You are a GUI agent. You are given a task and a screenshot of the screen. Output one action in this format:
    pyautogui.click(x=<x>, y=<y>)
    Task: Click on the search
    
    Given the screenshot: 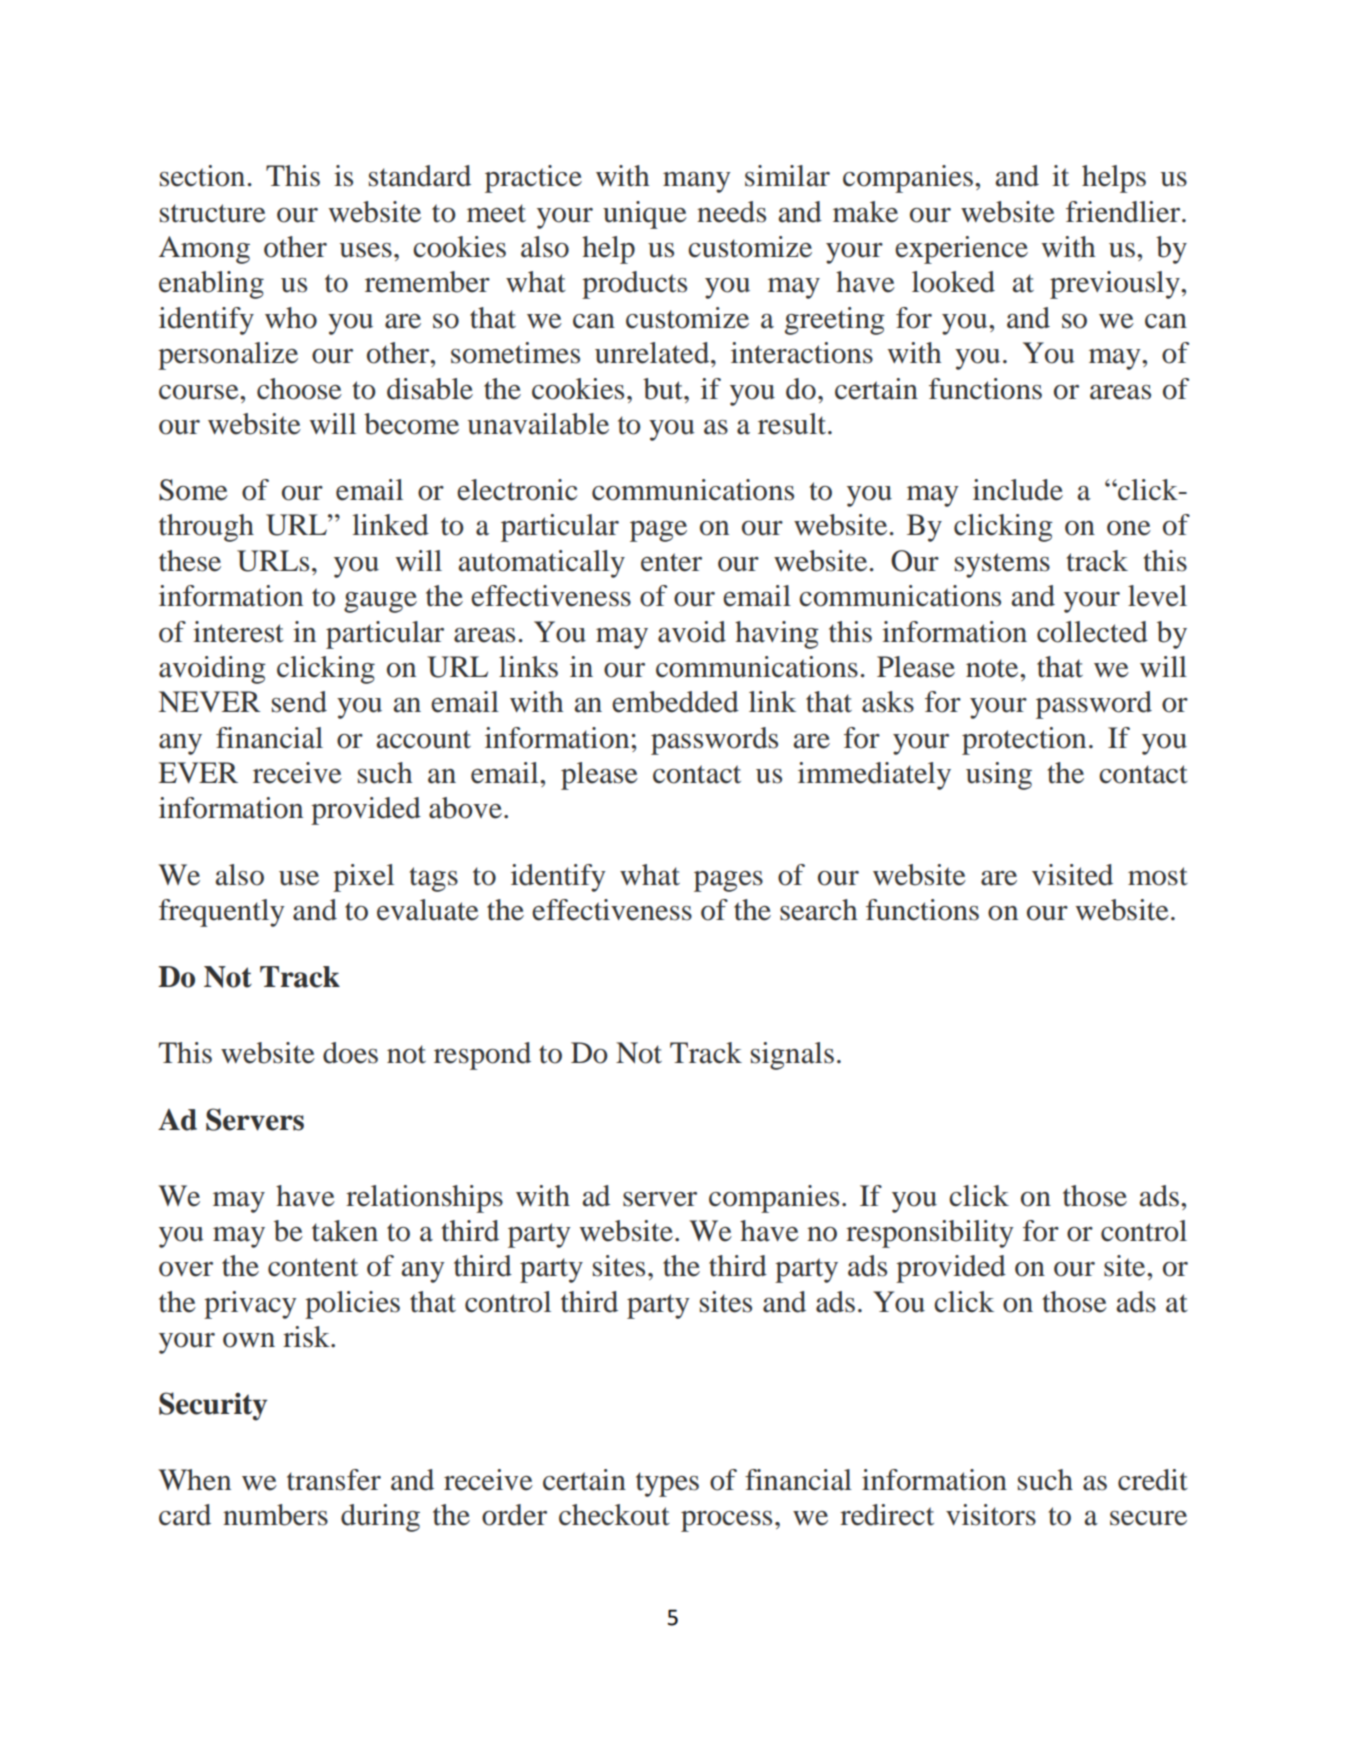 What is the action you would take?
    pyautogui.click(x=818, y=910)
